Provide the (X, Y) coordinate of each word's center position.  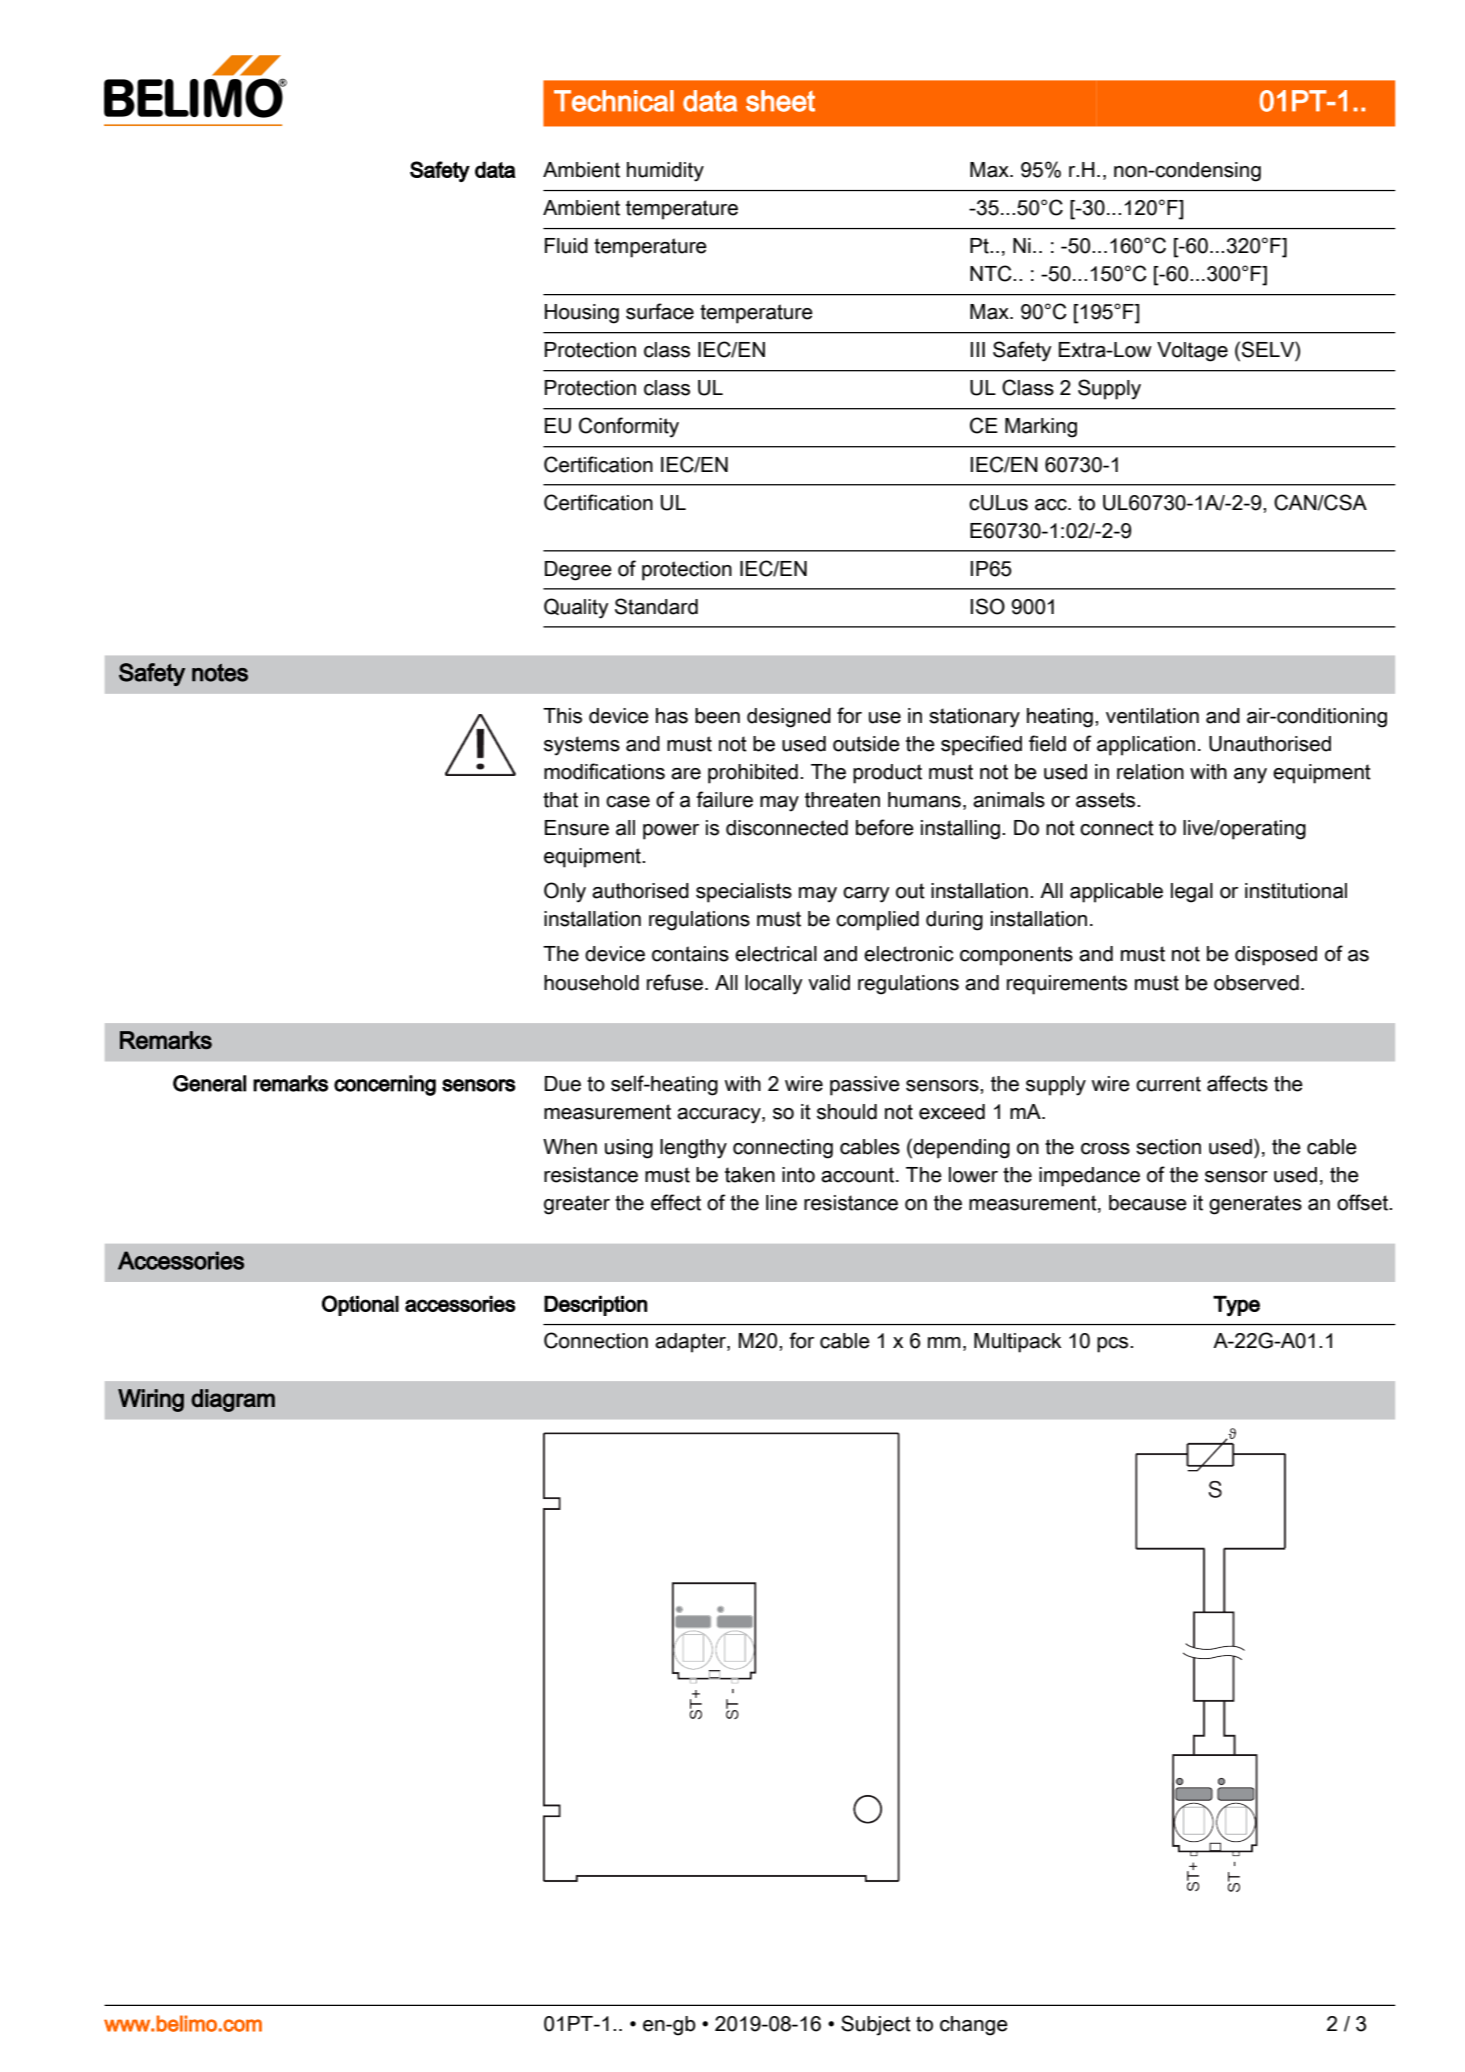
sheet (780, 101)
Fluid (566, 246)
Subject (876, 2025)
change (974, 2026)
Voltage (1192, 352)
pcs (1114, 1345)
